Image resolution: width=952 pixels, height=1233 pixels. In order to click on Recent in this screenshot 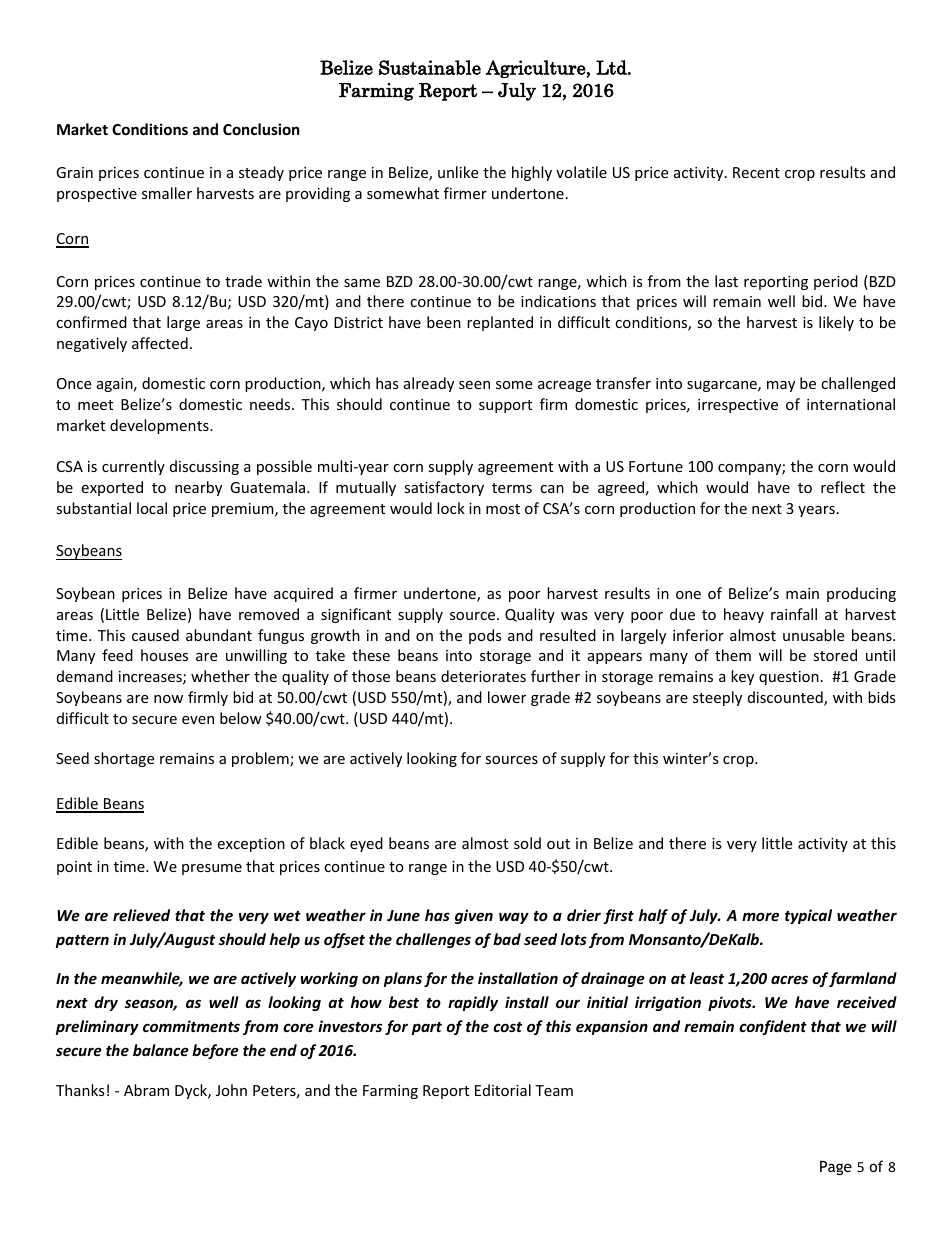, I will do `click(756, 172)`.
